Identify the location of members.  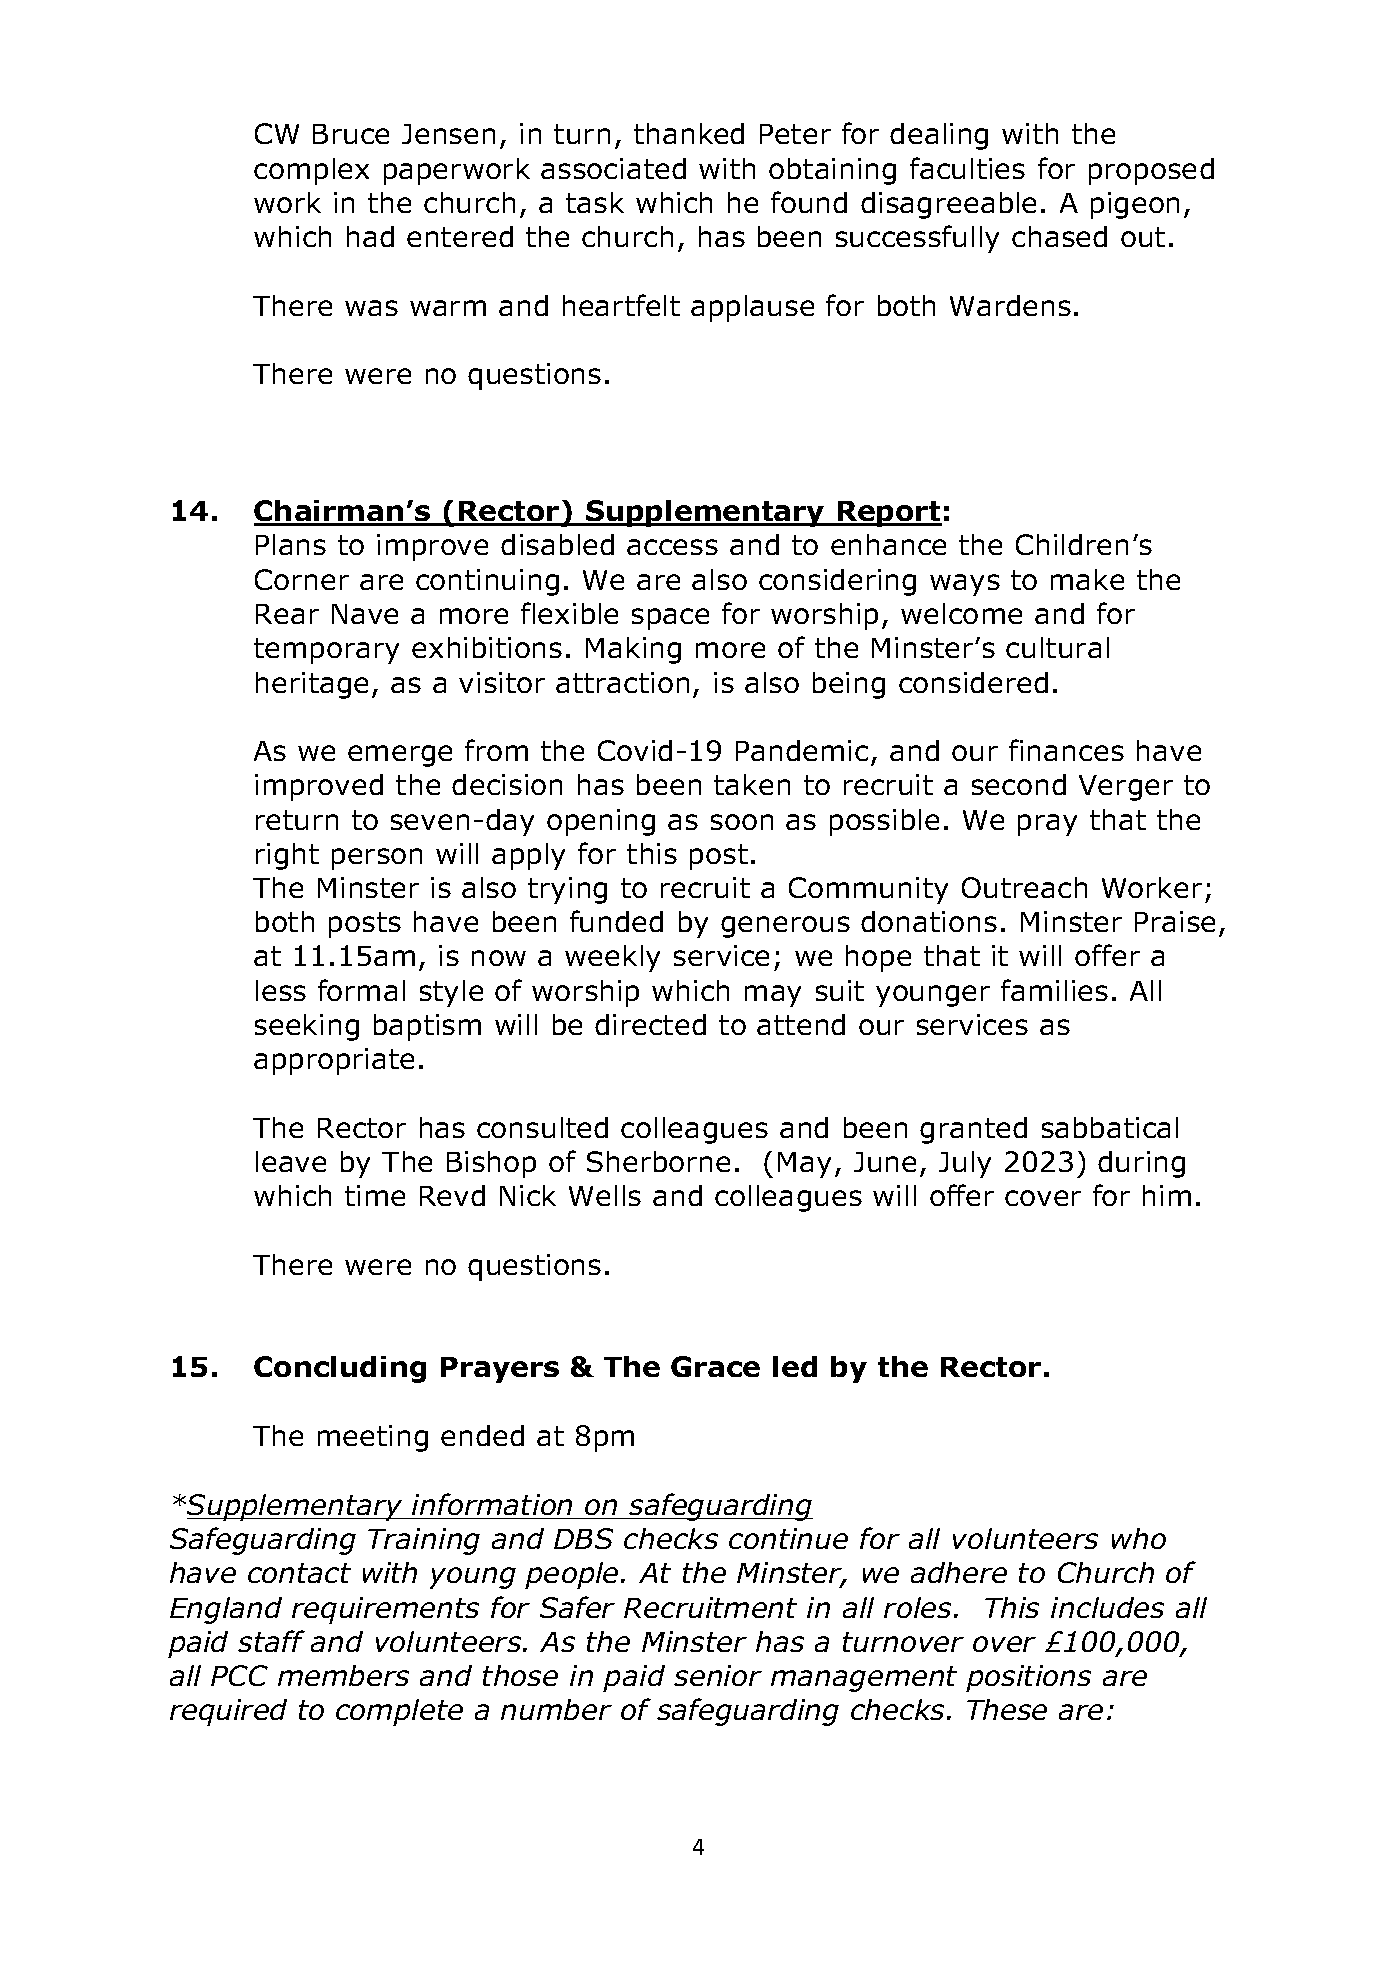
(343, 1675).
